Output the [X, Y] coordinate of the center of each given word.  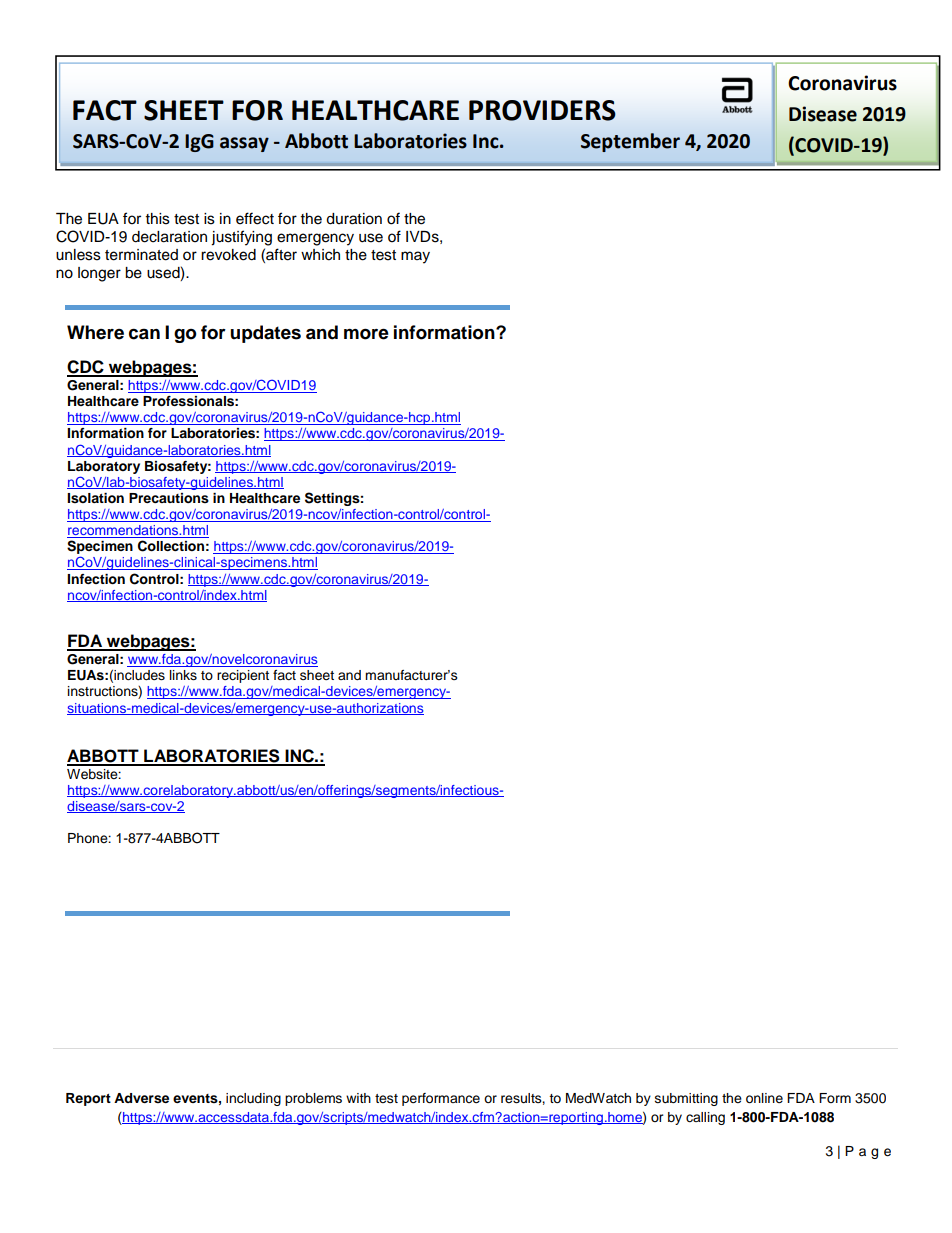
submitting [686, 1099]
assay [244, 144]
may [415, 257]
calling [705, 1118]
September [630, 142]
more [366, 334]
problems [313, 1099]
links [183, 675]
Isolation [95, 498]
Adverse [141, 1098]
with [358, 1098]
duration [354, 219]
